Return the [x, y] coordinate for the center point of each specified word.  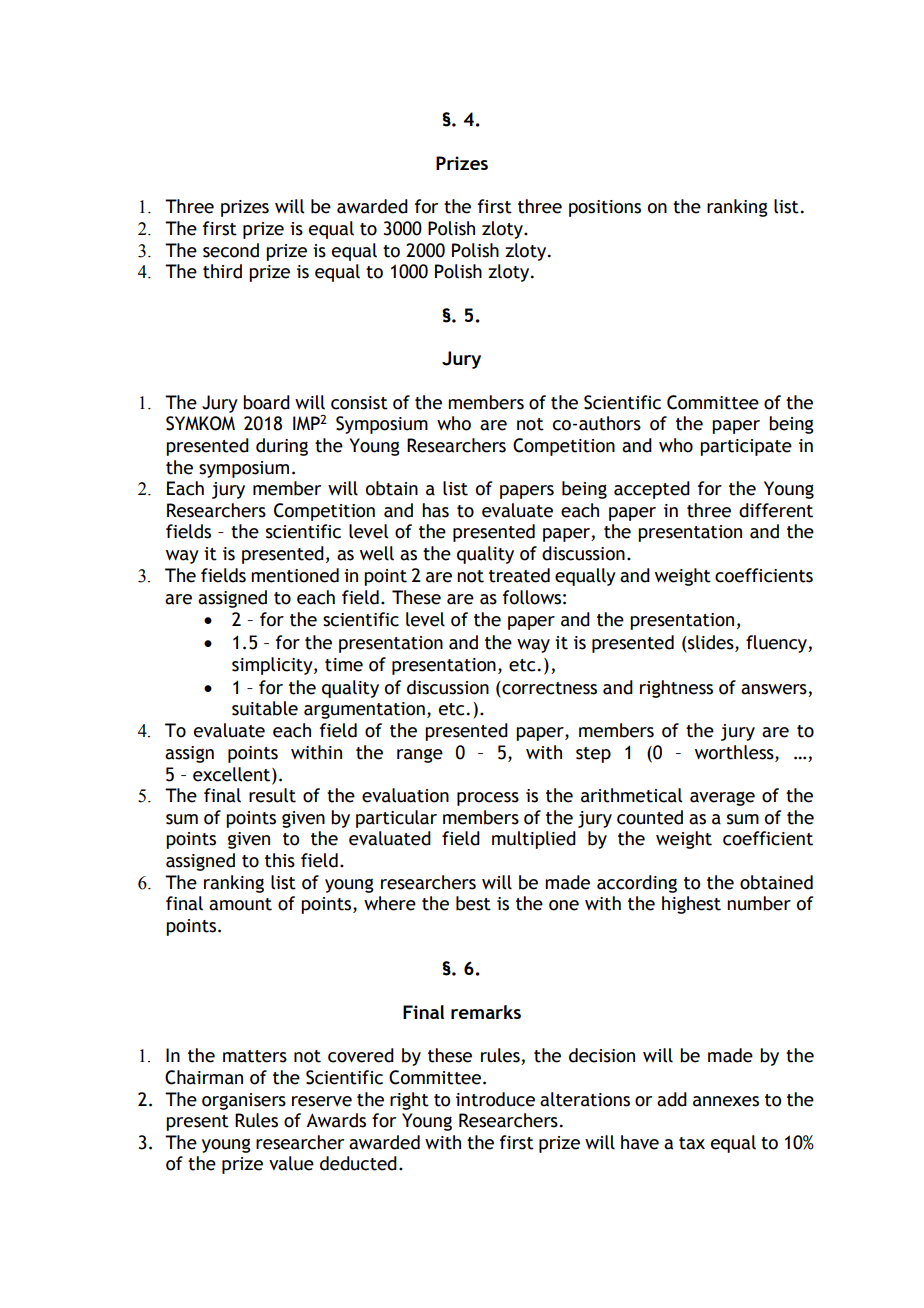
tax [692, 1143]
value [291, 1163]
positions [605, 208]
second [231, 250]
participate [746, 447]
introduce [495, 1099]
